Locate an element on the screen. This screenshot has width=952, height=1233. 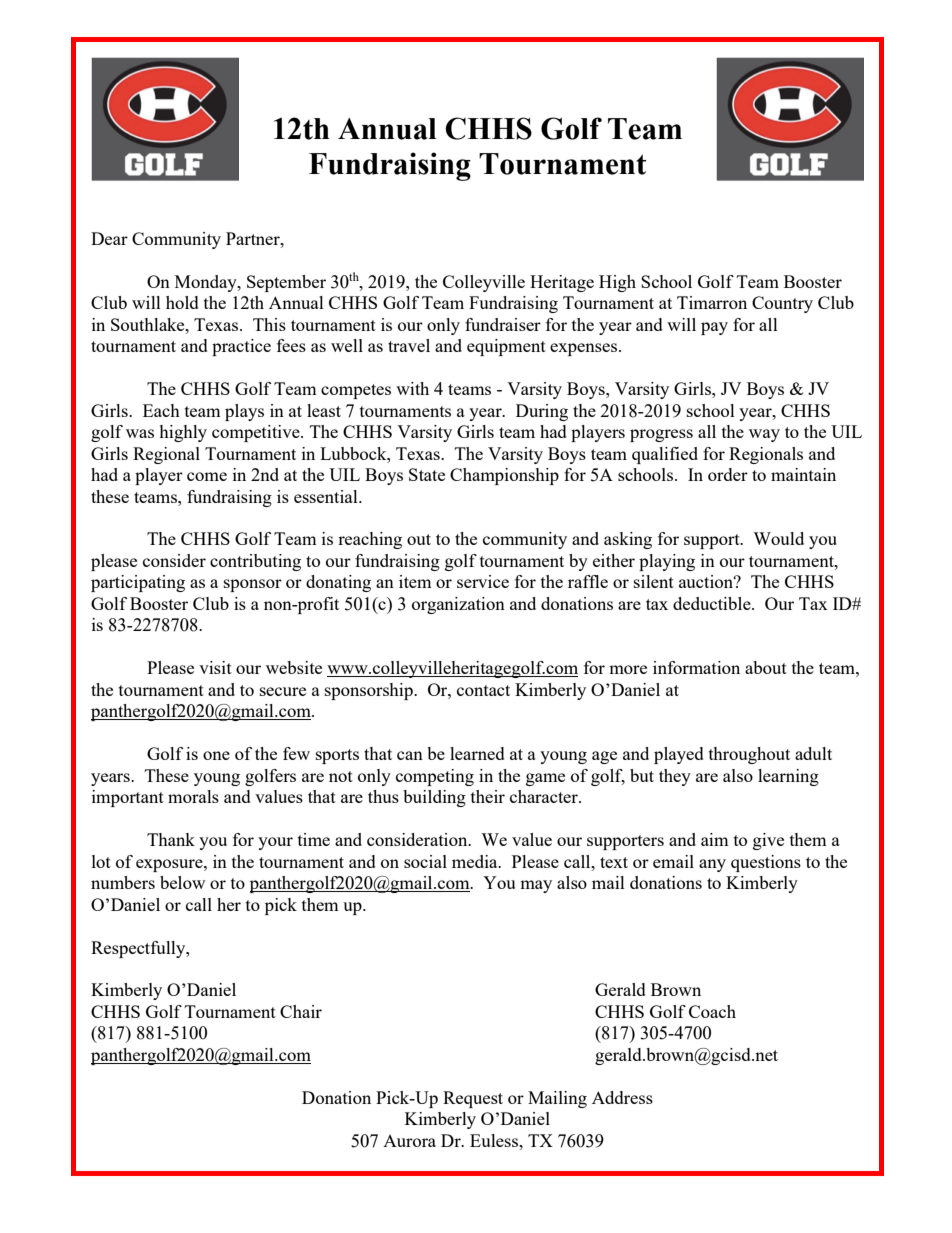
participating is located at coordinates (138, 583).
